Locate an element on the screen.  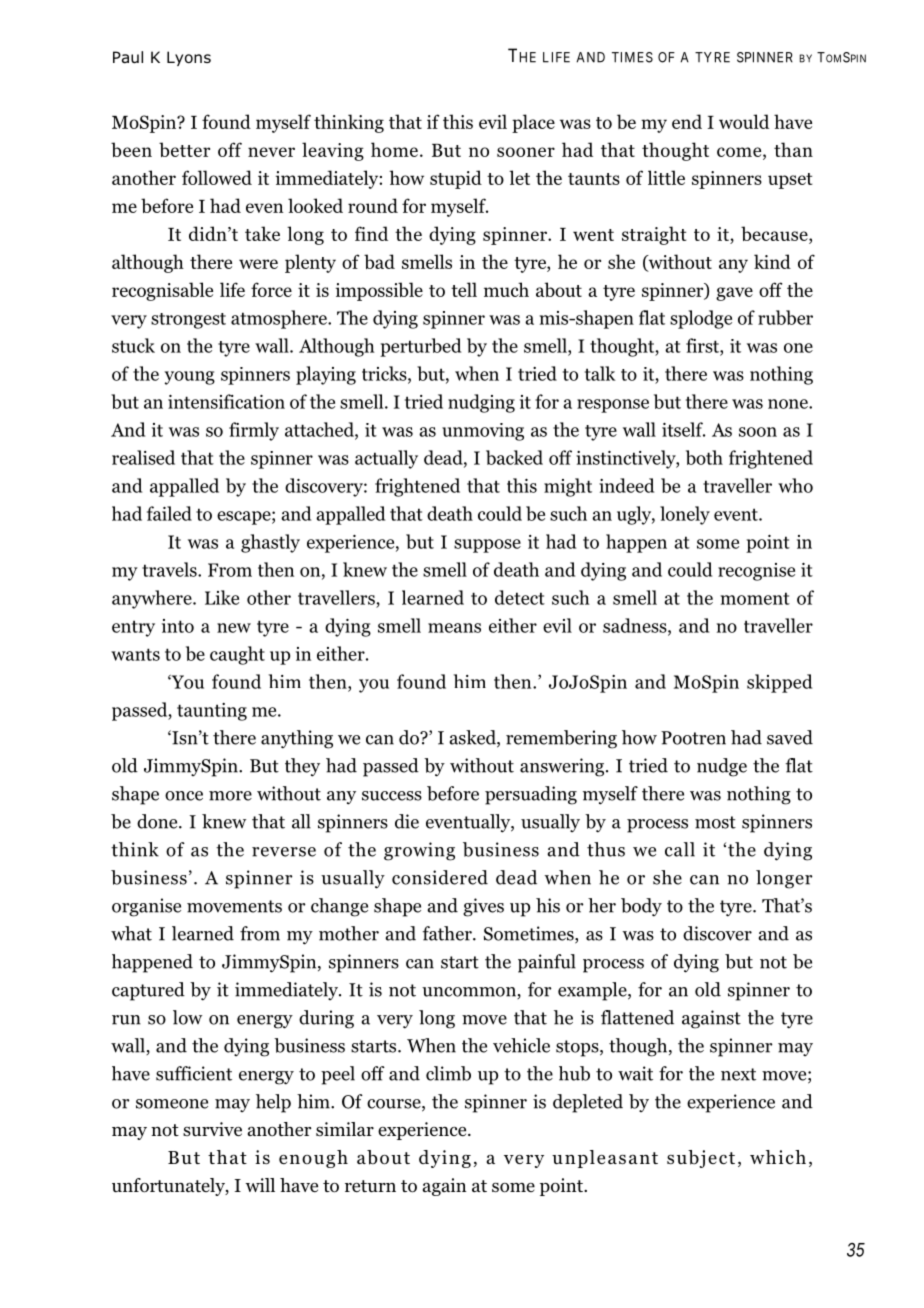
father is located at coordinates (448, 933).
